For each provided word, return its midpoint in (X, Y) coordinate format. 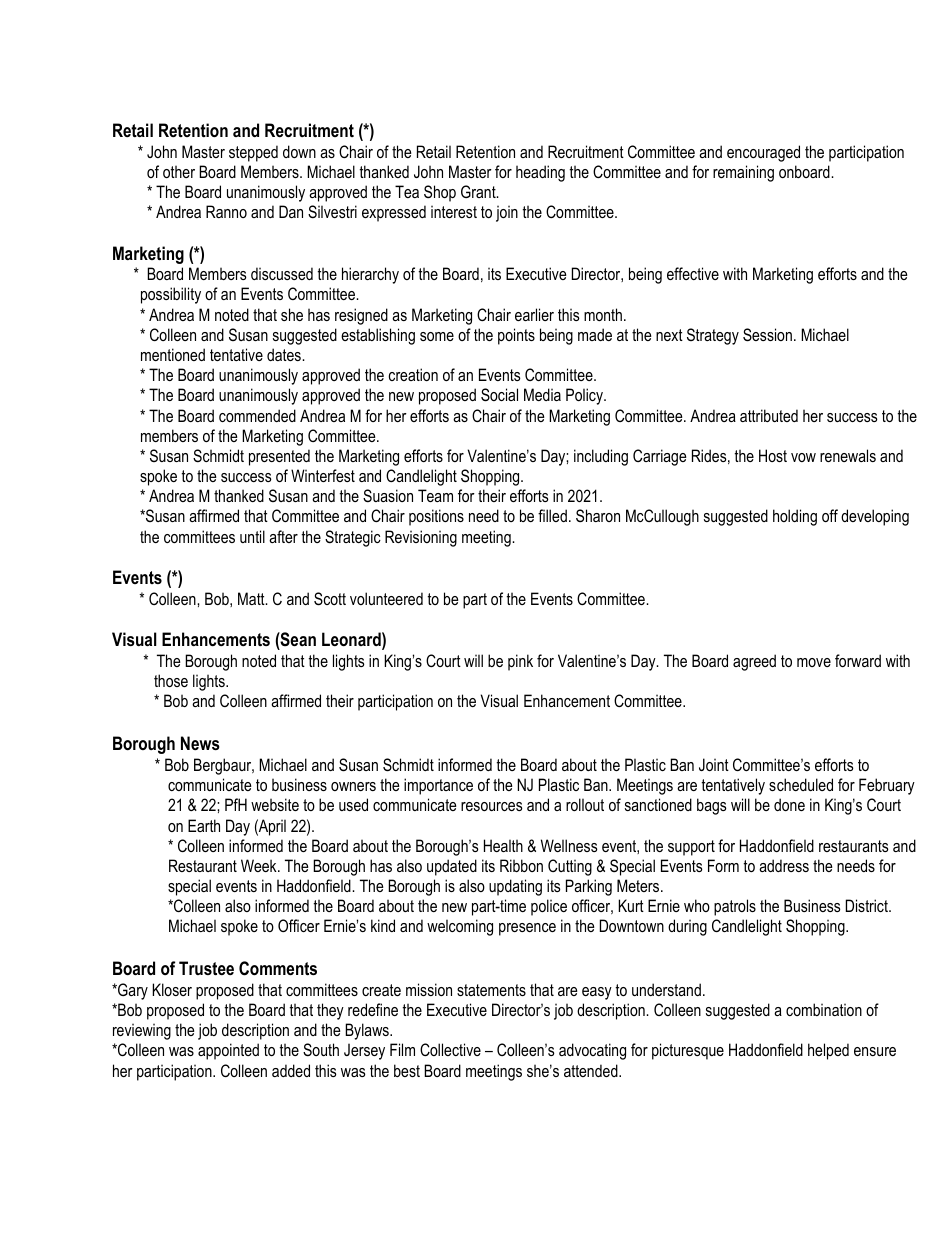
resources (492, 806)
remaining (743, 173)
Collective (450, 1049)
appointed (228, 1051)
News (200, 743)
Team (435, 495)
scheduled (801, 784)
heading (540, 173)
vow (803, 457)
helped (828, 1051)
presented (279, 457)
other (179, 171)
